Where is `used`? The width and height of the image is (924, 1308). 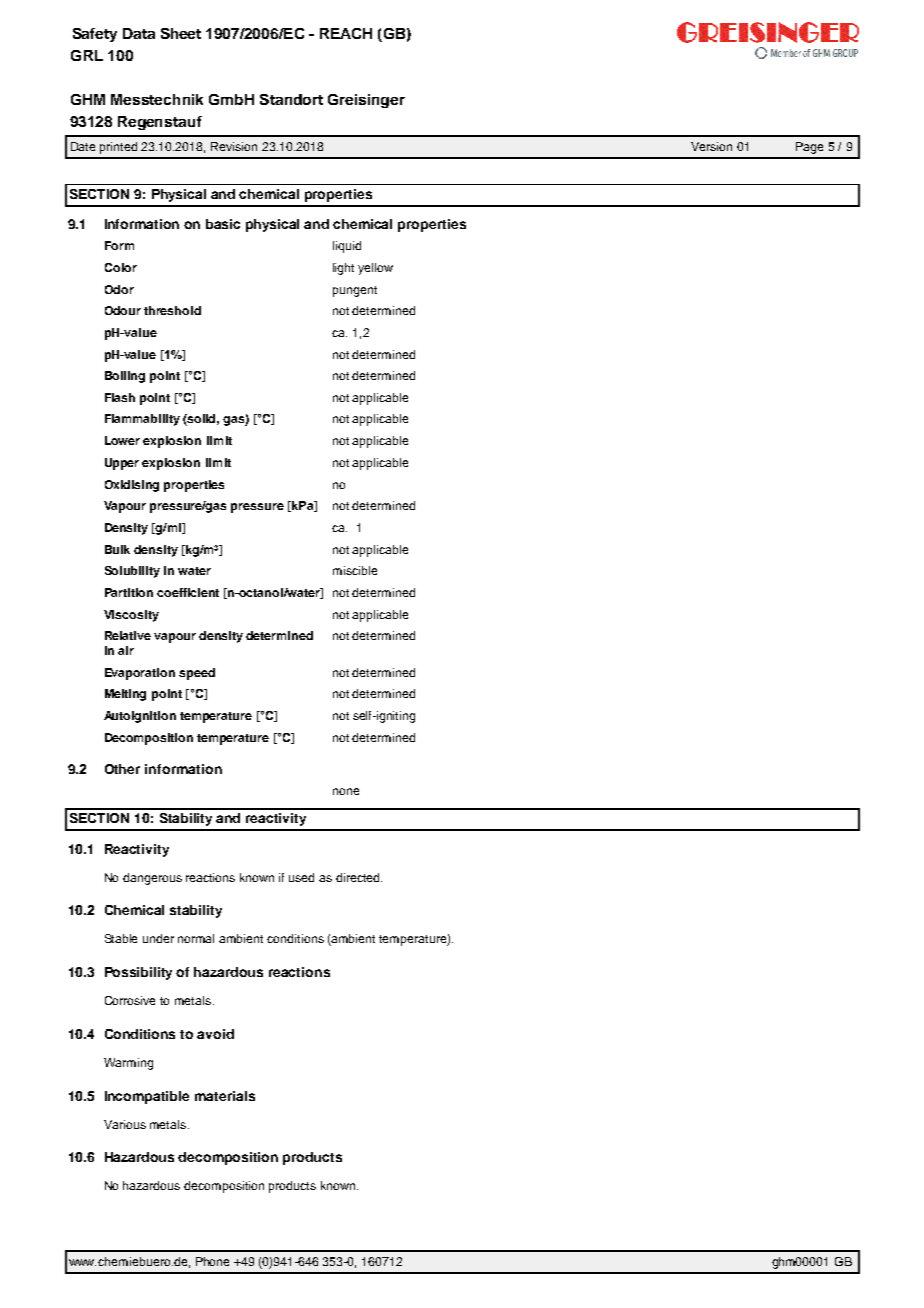
used is located at coordinates (301, 877).
